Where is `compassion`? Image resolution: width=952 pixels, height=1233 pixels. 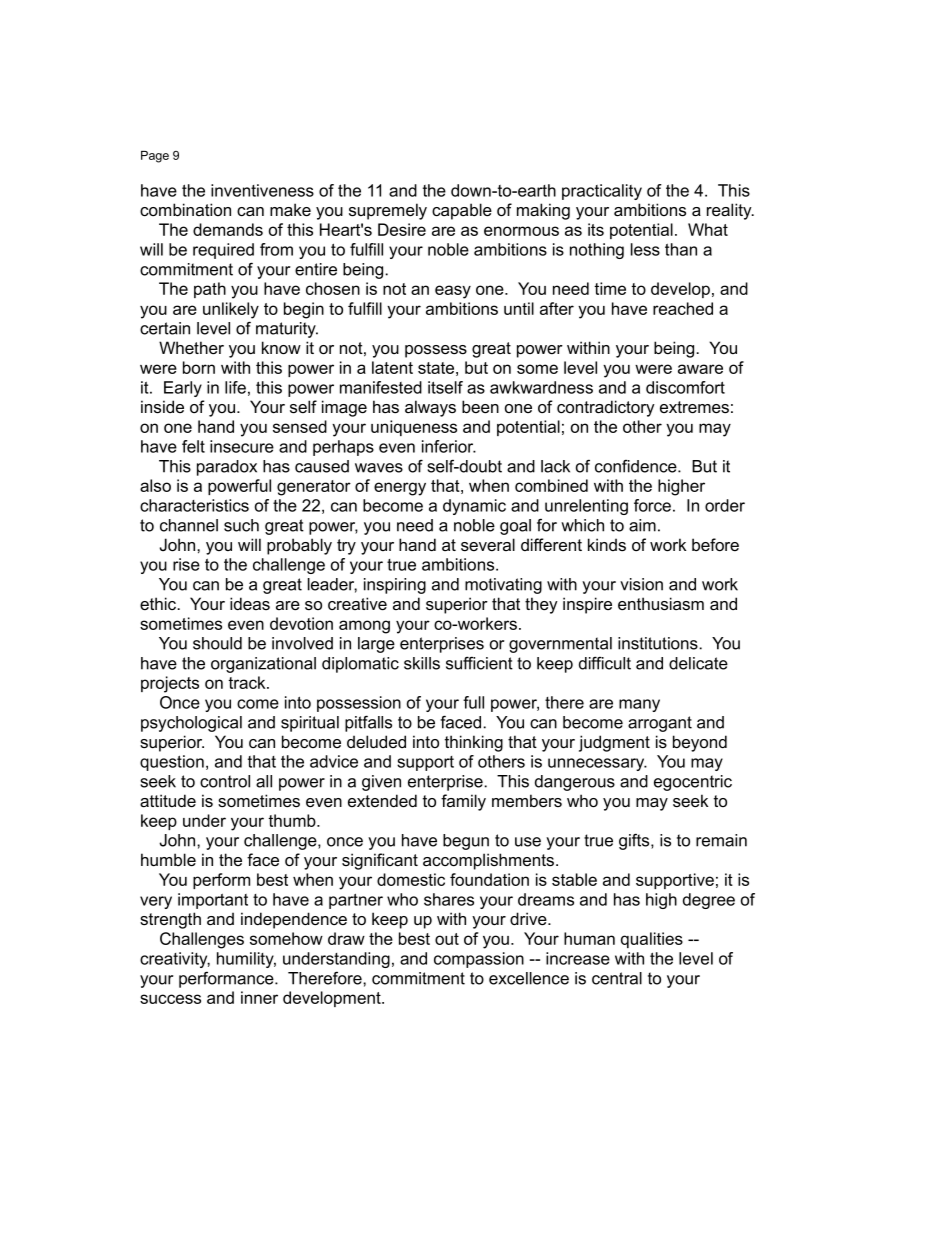 compassion is located at coordinates (479, 960).
